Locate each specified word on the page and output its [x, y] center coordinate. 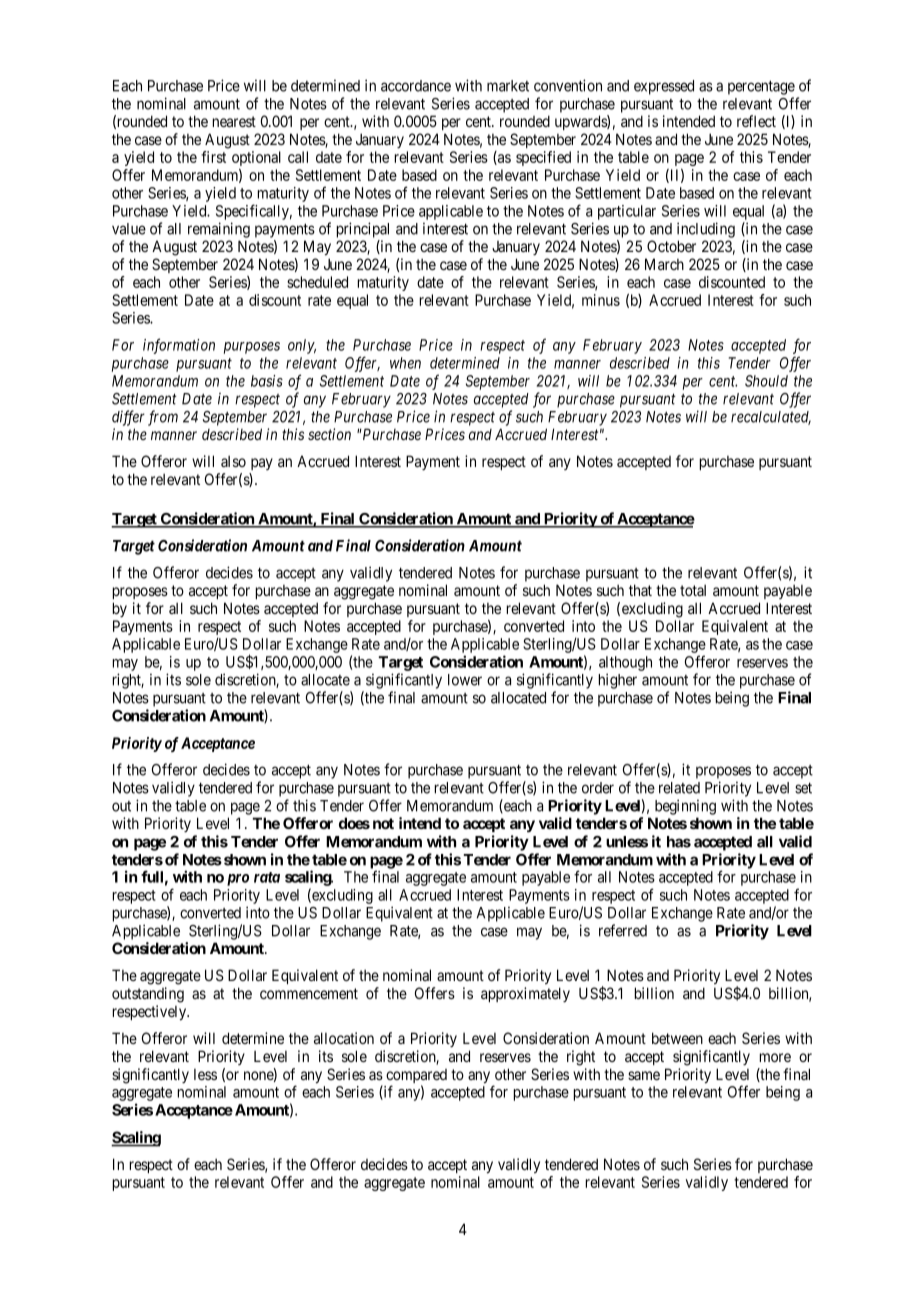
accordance [416, 86]
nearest [234, 121]
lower [465, 680]
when [405, 363]
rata [267, 877]
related [679, 788]
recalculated [771, 418]
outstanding [148, 995]
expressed [664, 87]
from [163, 418]
